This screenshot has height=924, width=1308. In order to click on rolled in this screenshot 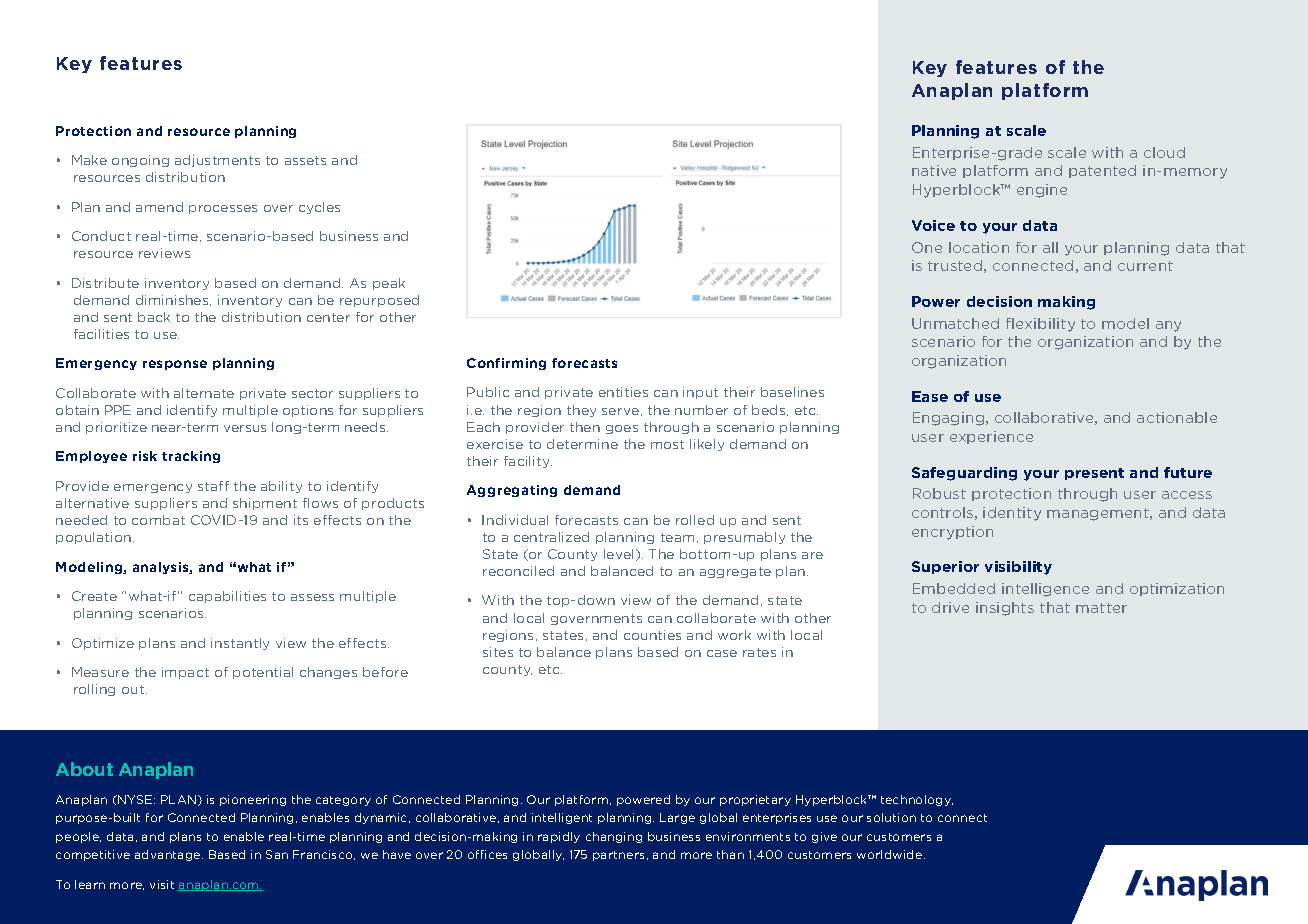, I will do `click(695, 520)`.
